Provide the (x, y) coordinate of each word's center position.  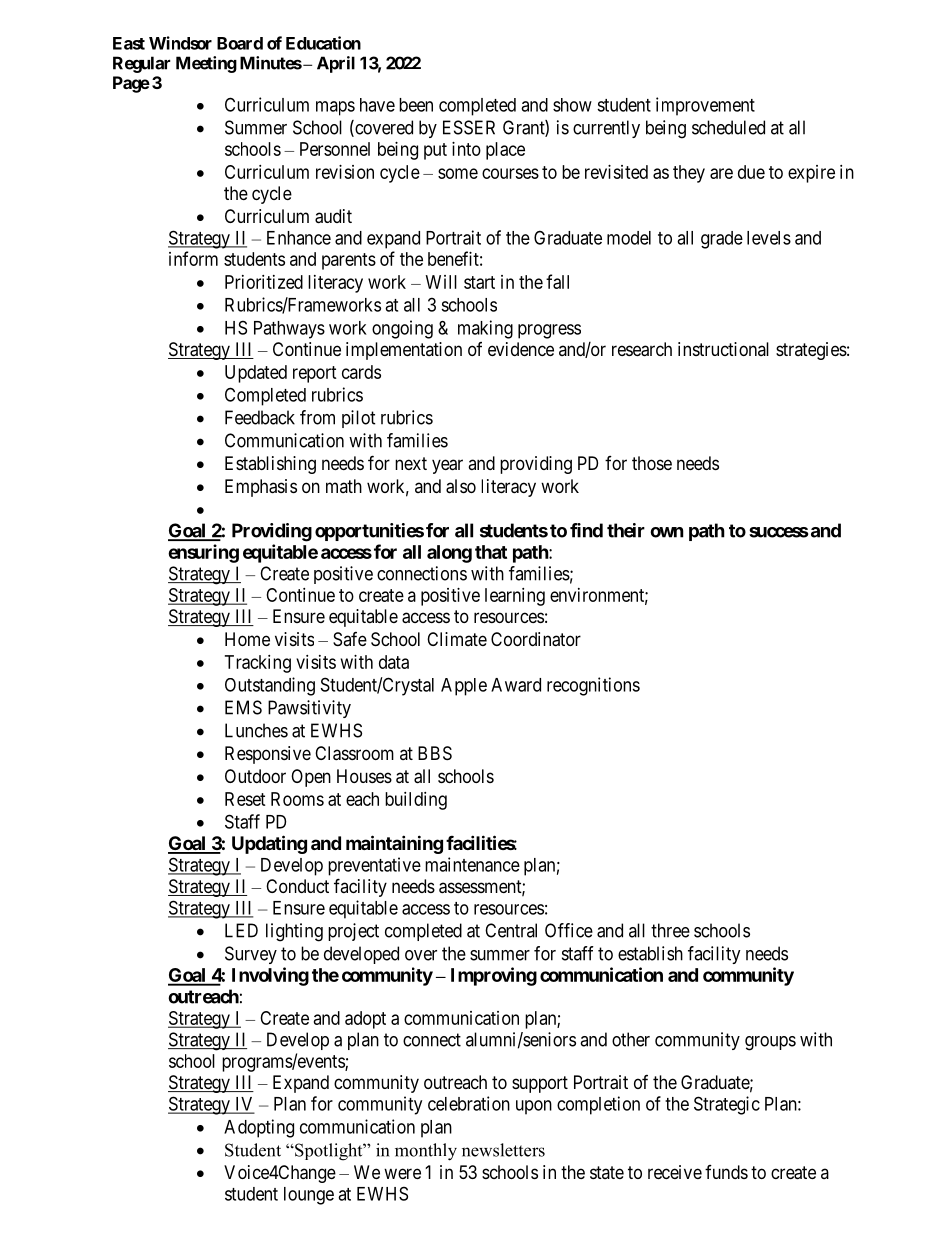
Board (240, 43)
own (667, 532)
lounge (309, 1196)
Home (247, 639)
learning (515, 597)
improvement (705, 106)
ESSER (469, 127)
